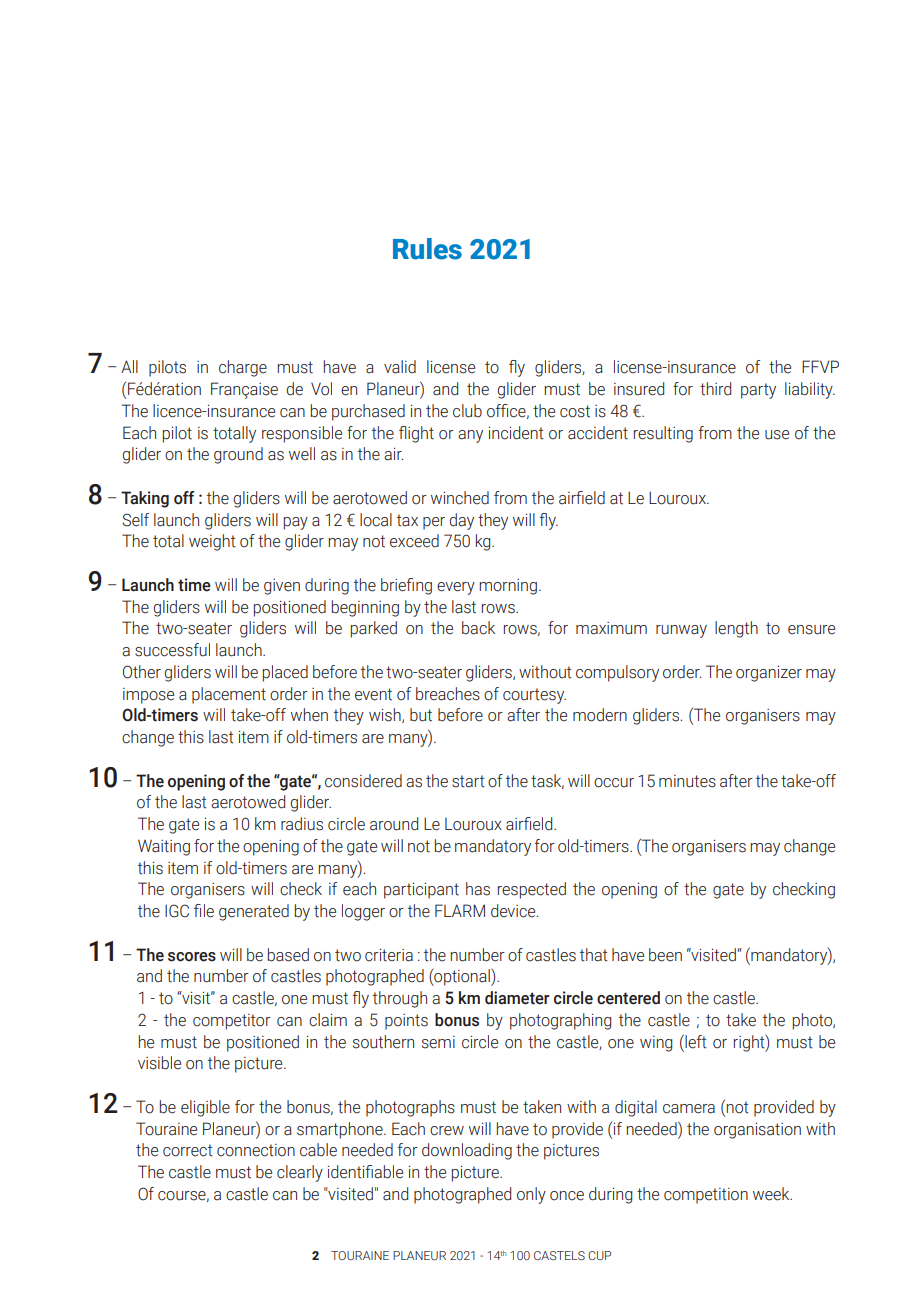 The height and width of the document is (1308, 924). Describe the element at coordinates (204, 911) in the document. I see `file` at that location.
